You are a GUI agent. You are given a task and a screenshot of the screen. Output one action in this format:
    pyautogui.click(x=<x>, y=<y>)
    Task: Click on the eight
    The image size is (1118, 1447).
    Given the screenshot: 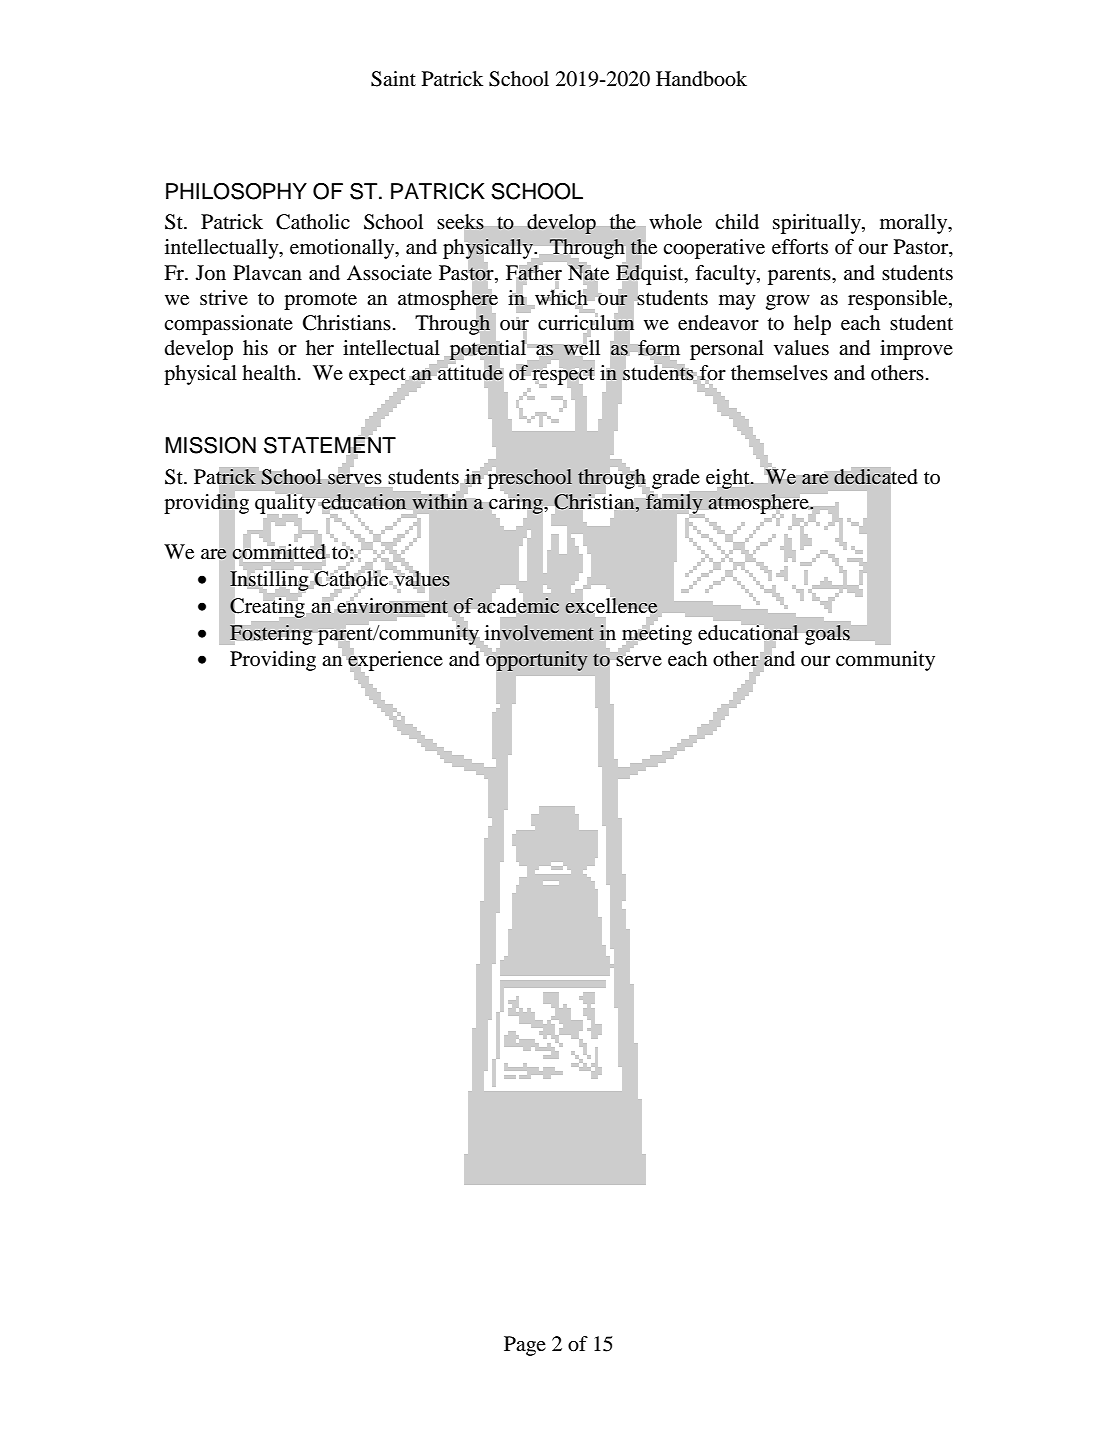 What is the action you would take?
    pyautogui.click(x=729, y=479)
